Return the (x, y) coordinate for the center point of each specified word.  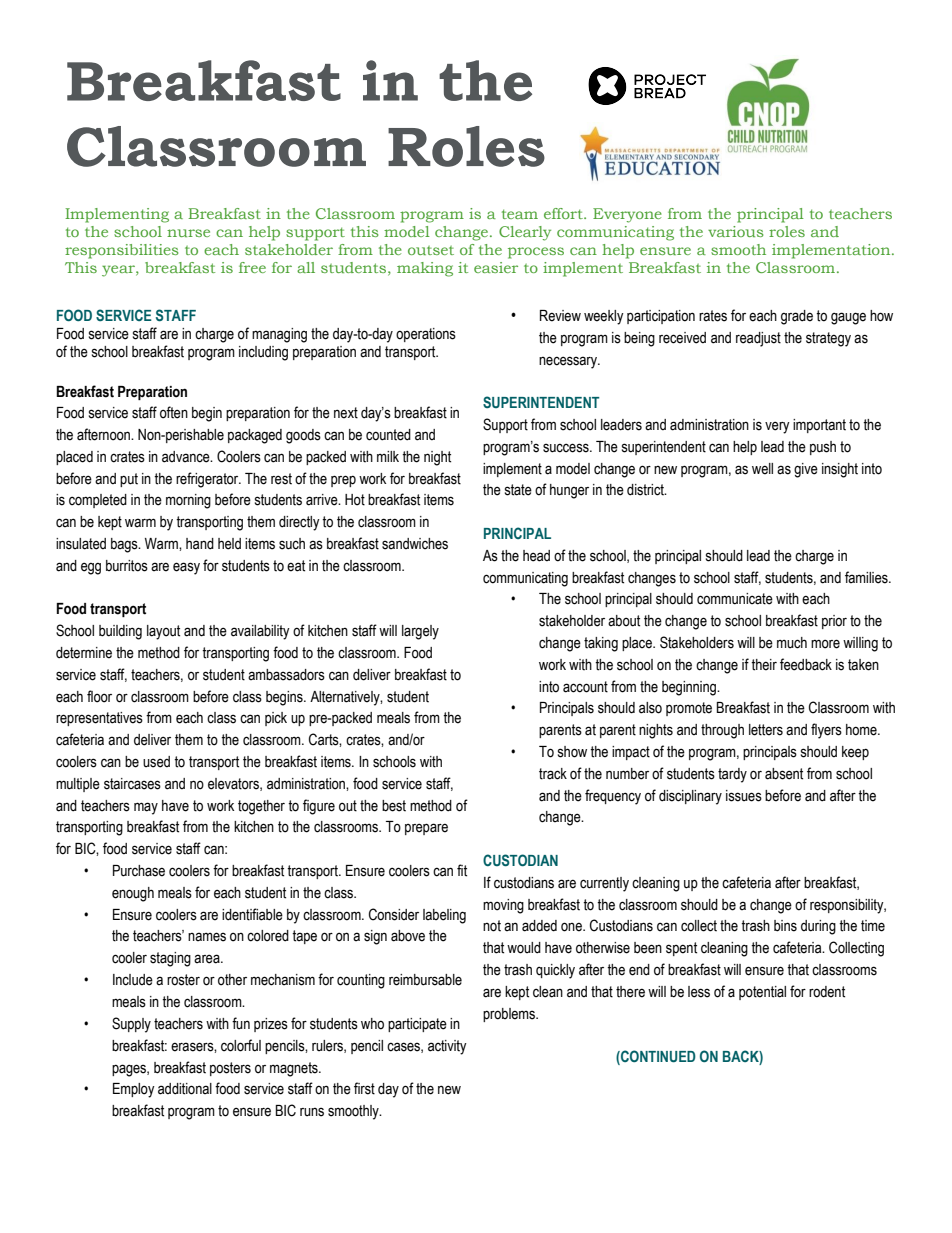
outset (431, 250)
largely (420, 632)
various (736, 231)
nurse (188, 233)
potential (762, 993)
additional (185, 1089)
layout (163, 632)
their (764, 665)
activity (447, 1047)
